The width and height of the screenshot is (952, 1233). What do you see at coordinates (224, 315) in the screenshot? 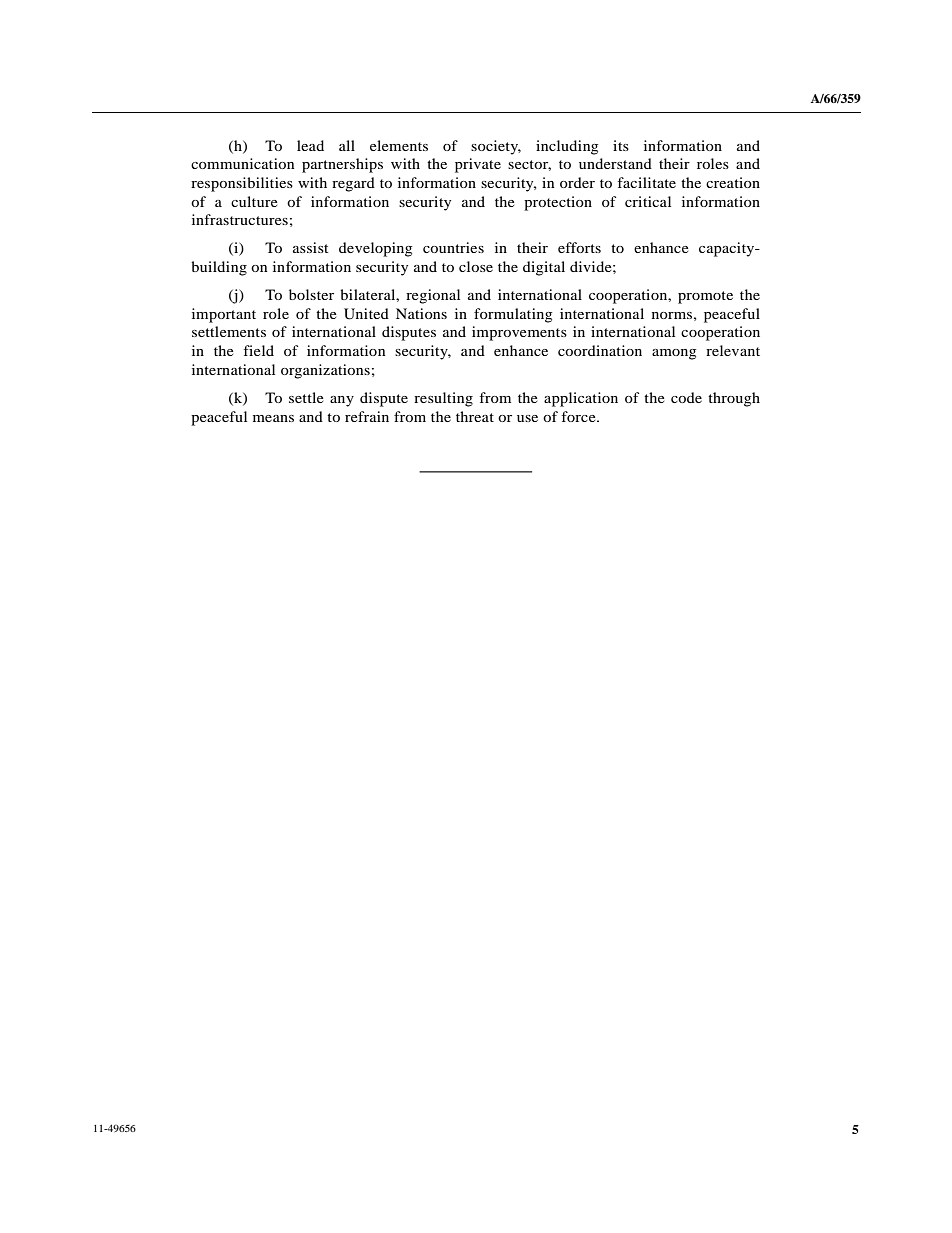
I see `important` at bounding box center [224, 315].
